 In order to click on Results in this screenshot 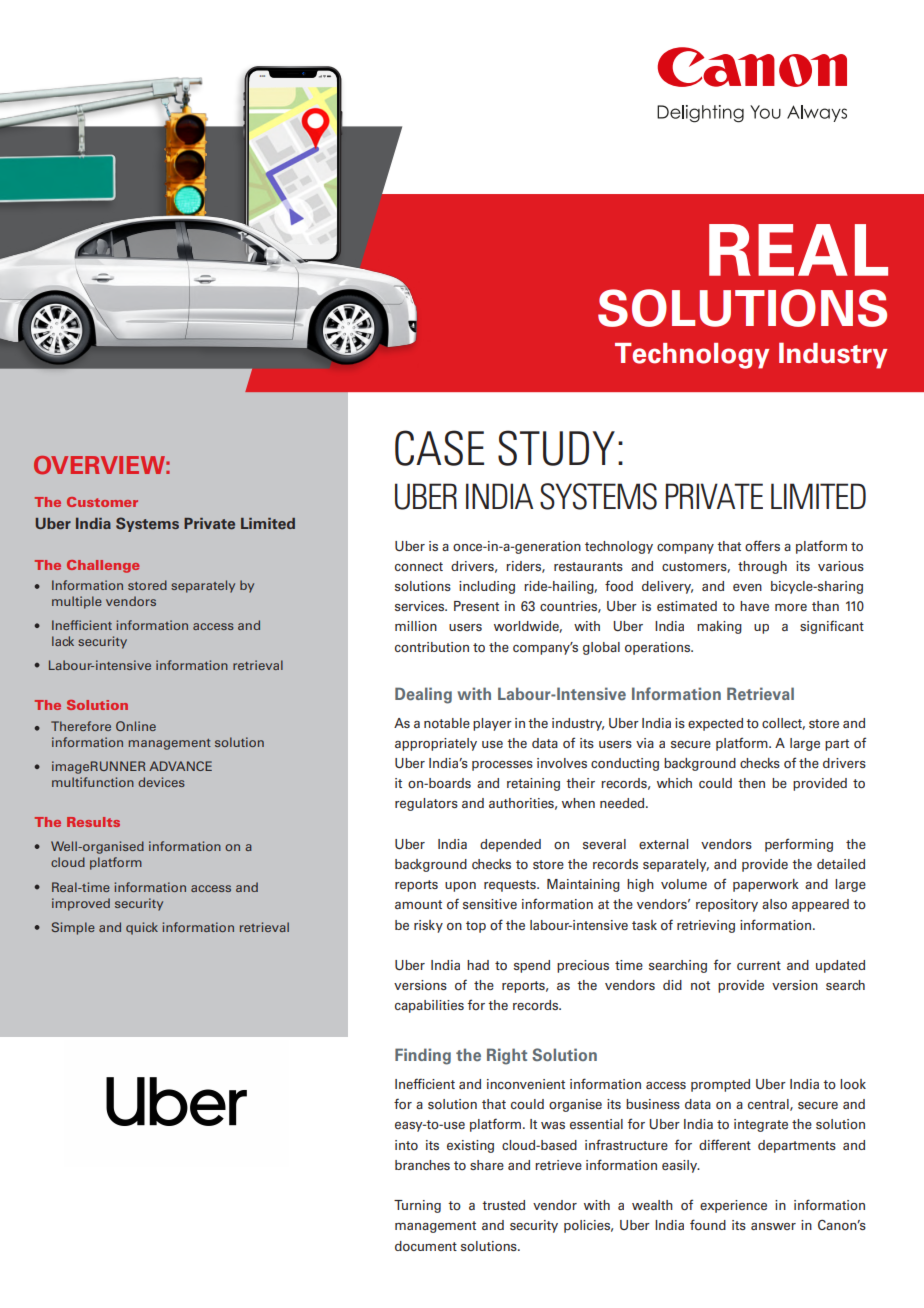, I will do `click(93, 822)`.
